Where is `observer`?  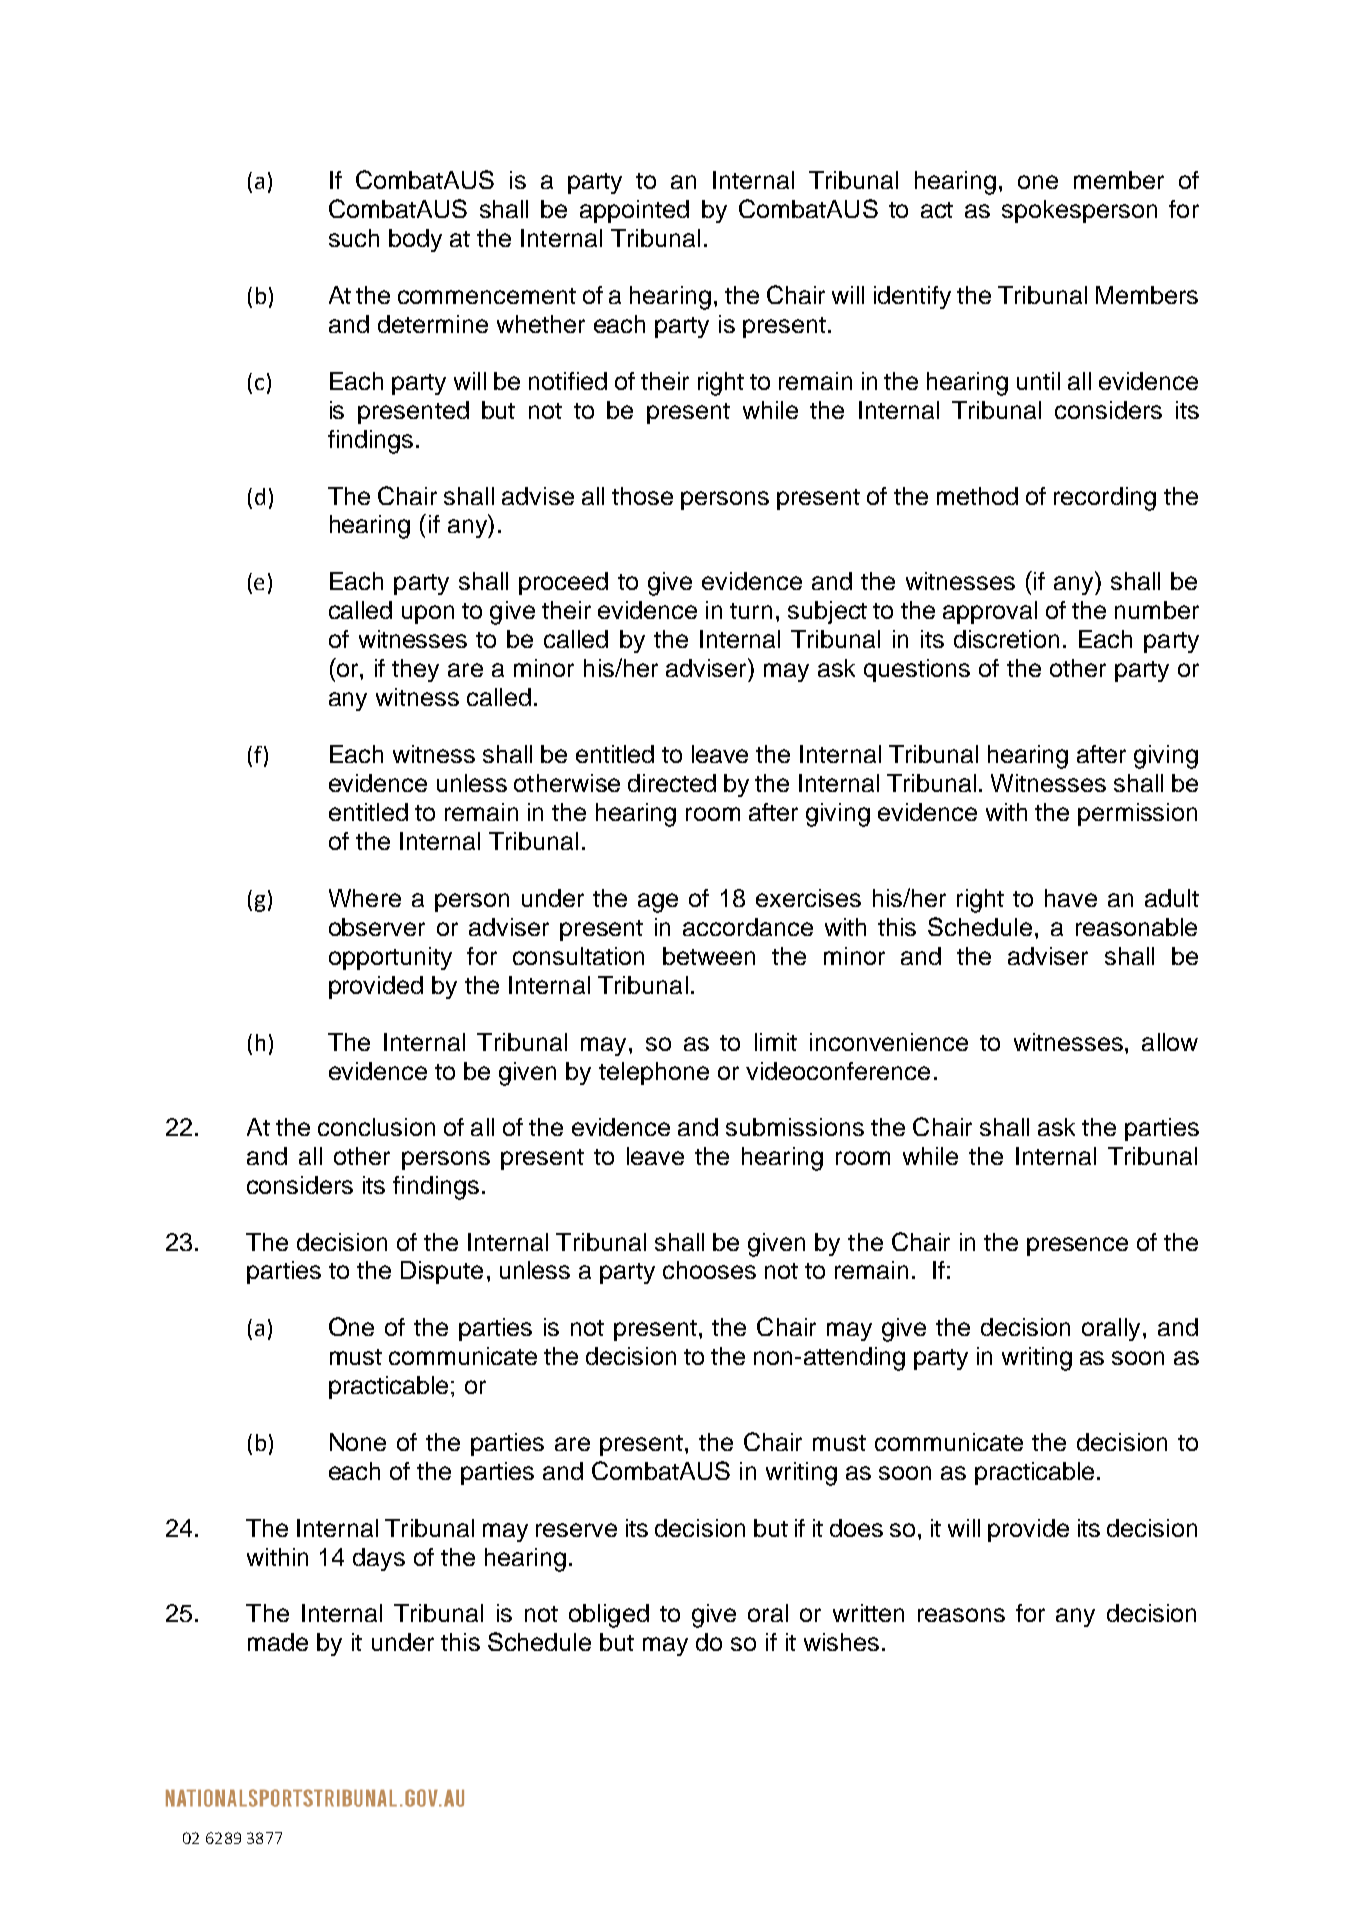
observer is located at coordinates (377, 927).
